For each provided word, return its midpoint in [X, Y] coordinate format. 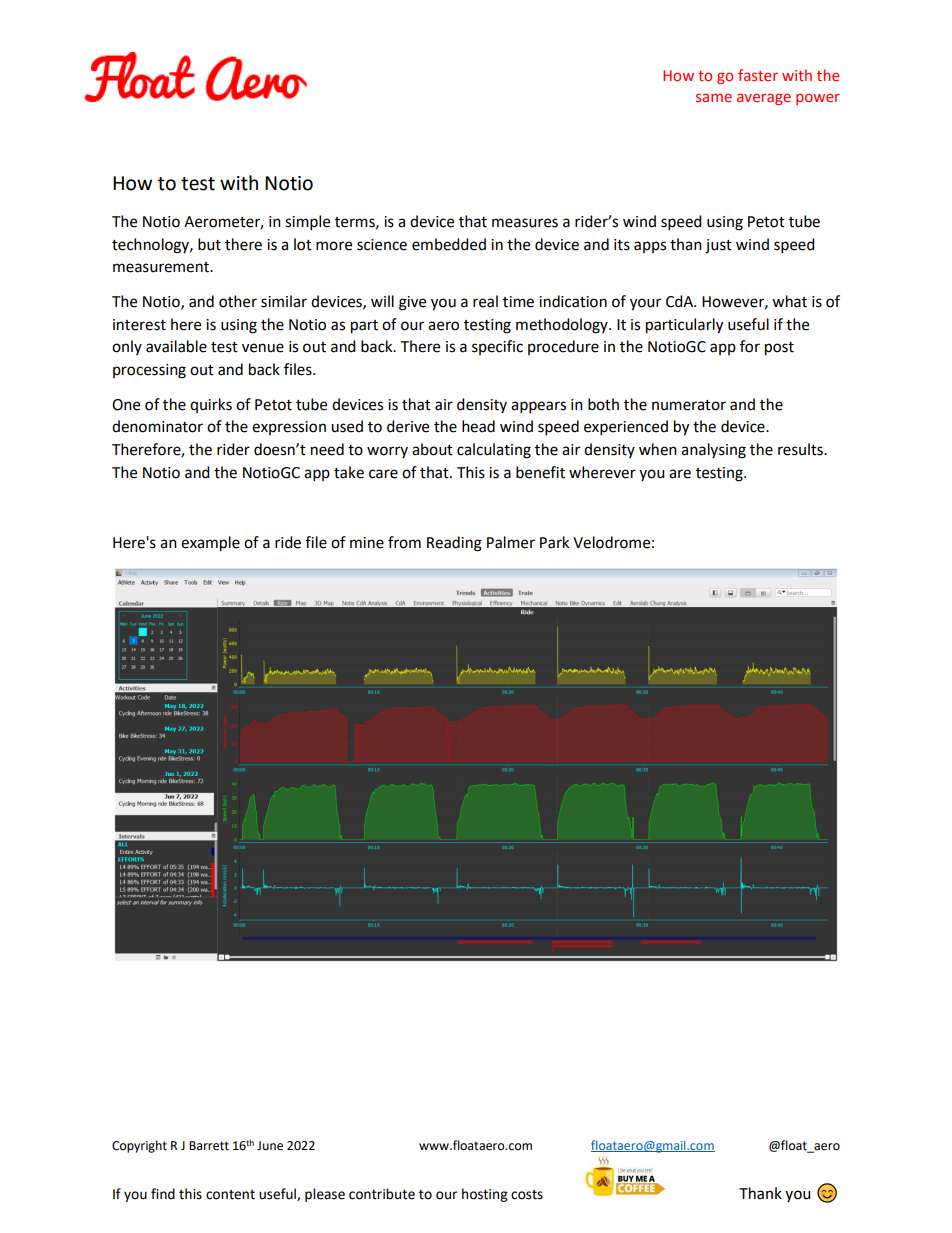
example [210, 544]
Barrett [209, 1146]
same [714, 97]
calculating [494, 451]
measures [525, 223]
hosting [484, 1195]
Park [554, 542]
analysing [713, 451]
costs [527, 1195]
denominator [157, 426]
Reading [454, 544]
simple [307, 223]
